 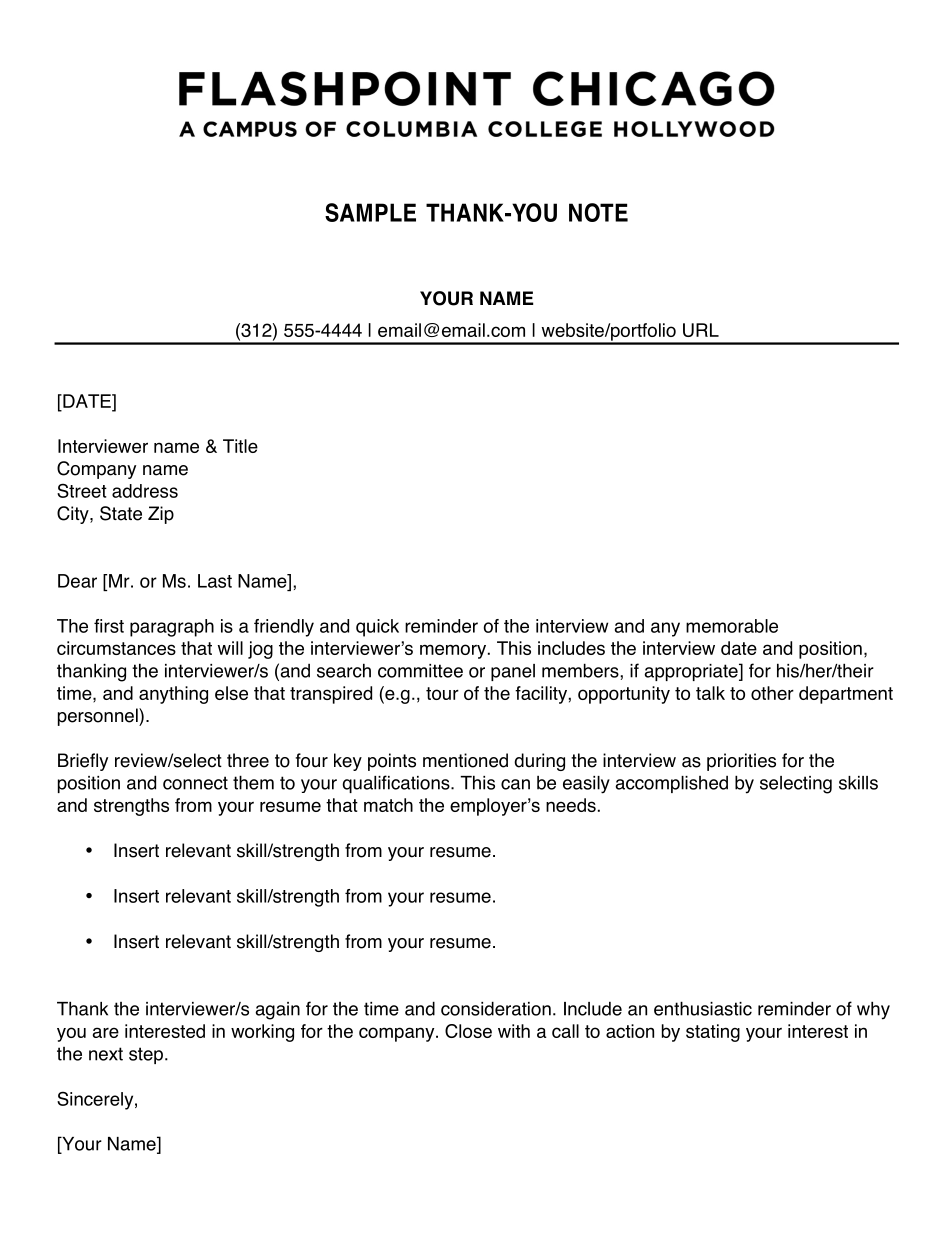 I want to click on Title, so click(x=240, y=446).
